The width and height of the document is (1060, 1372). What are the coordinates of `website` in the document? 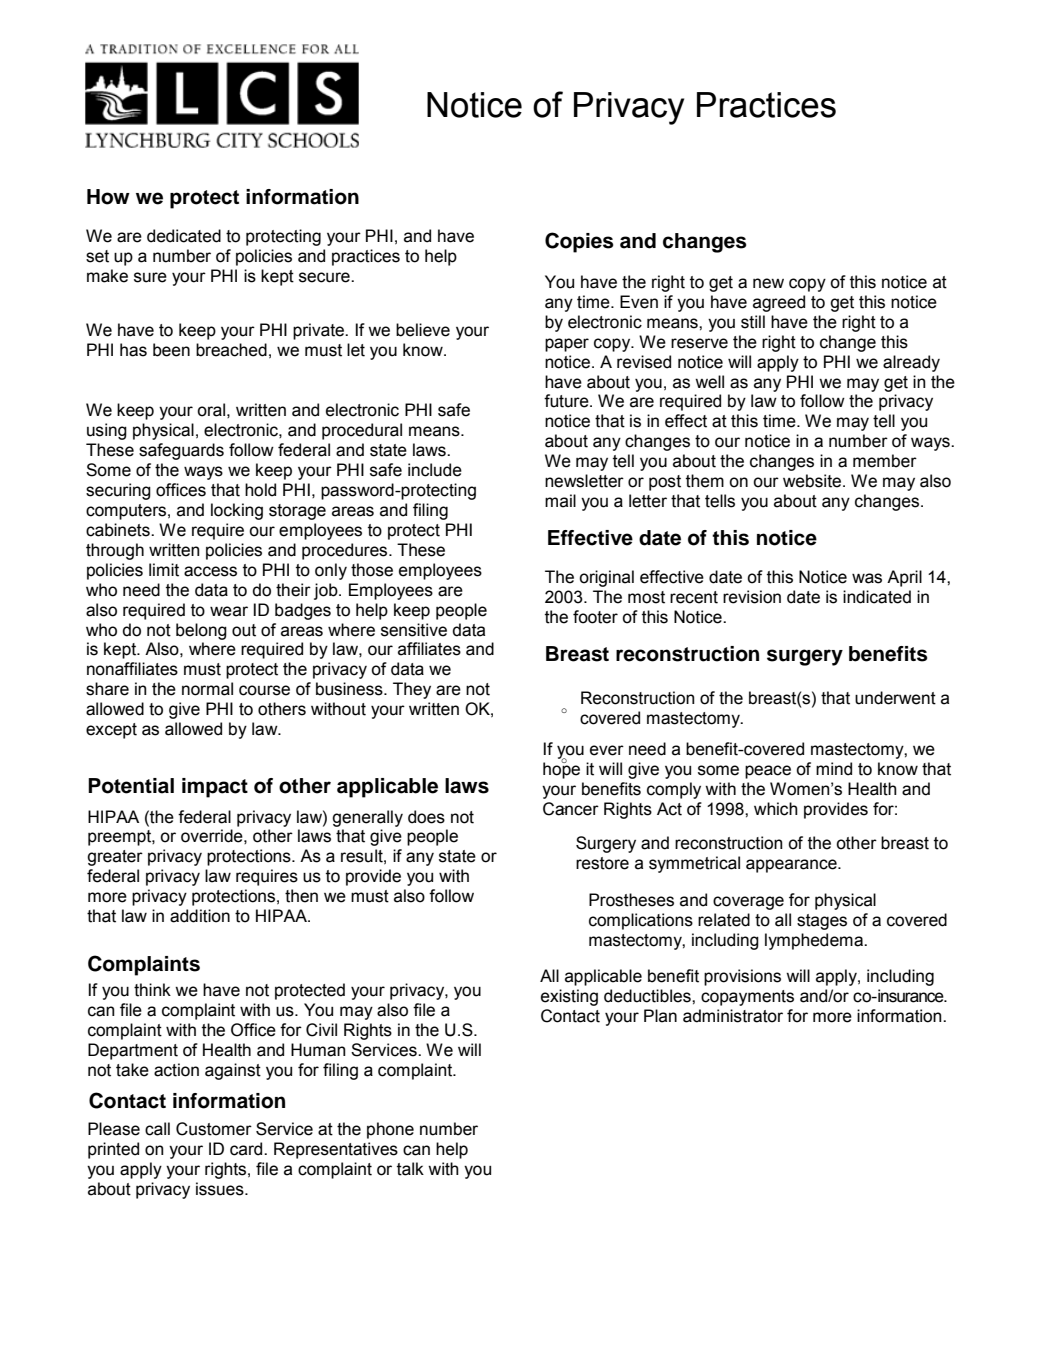 It's located at (813, 481).
